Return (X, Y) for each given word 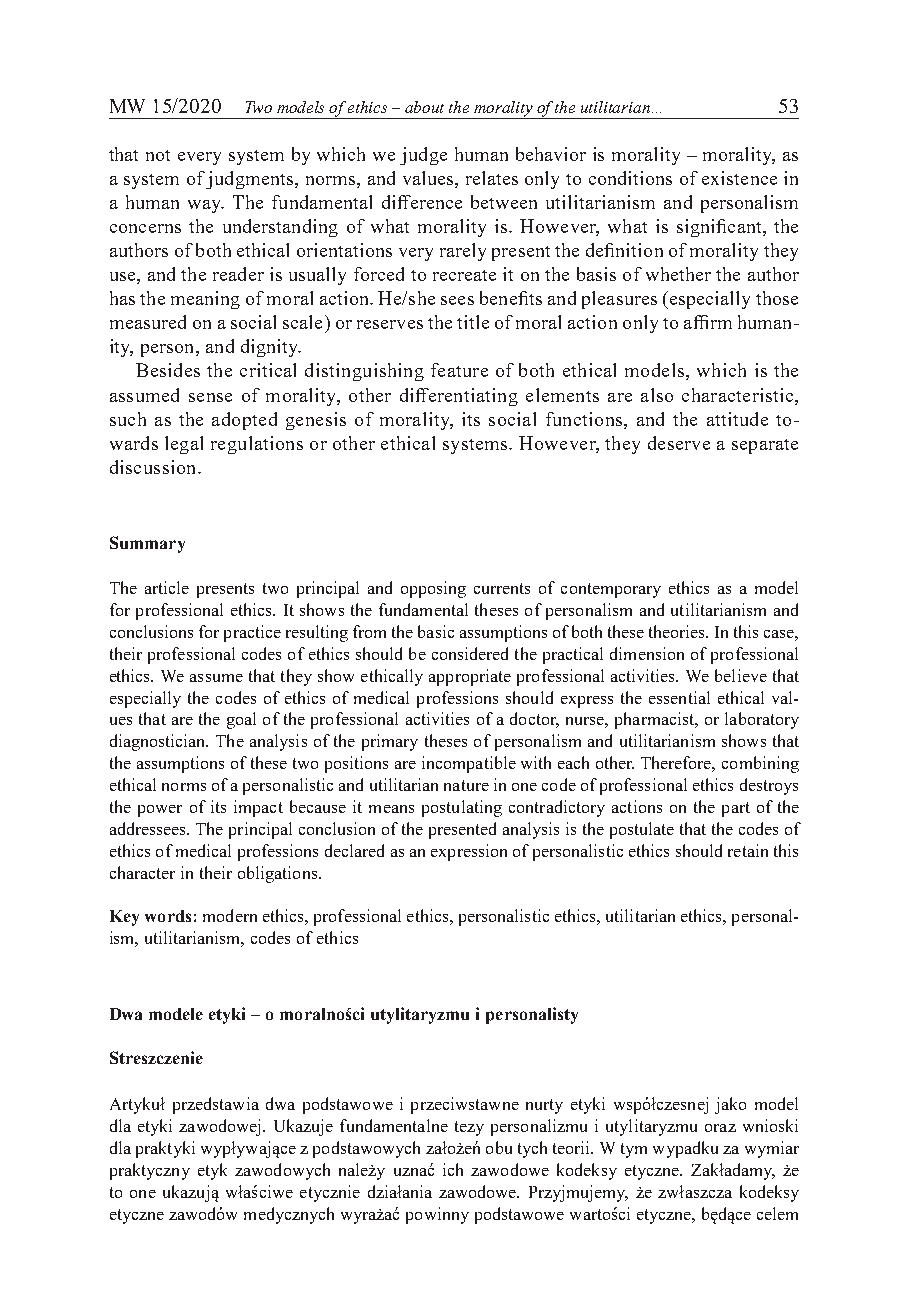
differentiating (459, 397)
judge (423, 156)
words (168, 916)
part (736, 809)
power (160, 811)
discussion (154, 467)
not (158, 155)
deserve (679, 443)
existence (739, 178)
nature (466, 785)
